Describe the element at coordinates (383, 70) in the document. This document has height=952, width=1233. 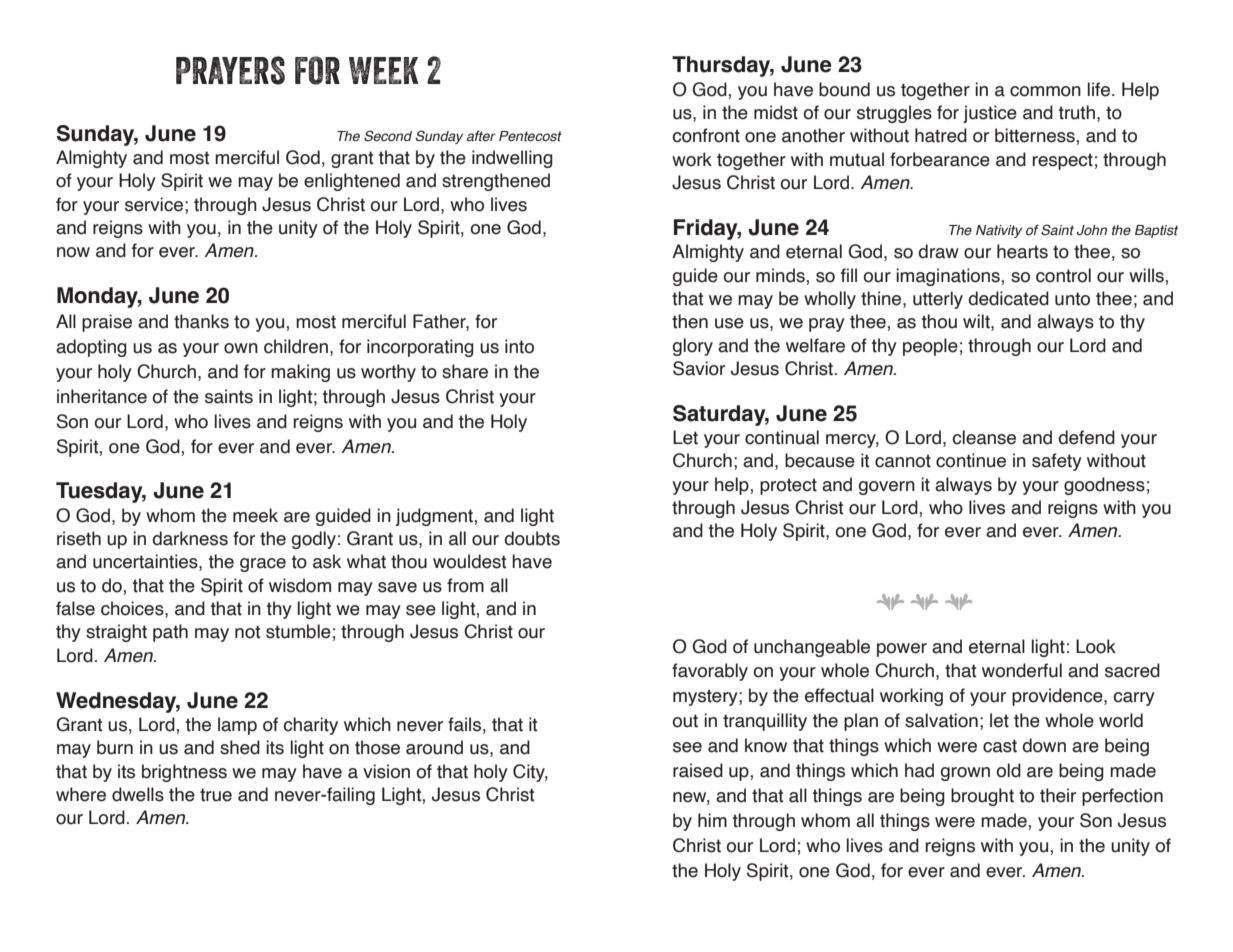
I see `WEEK` at that location.
